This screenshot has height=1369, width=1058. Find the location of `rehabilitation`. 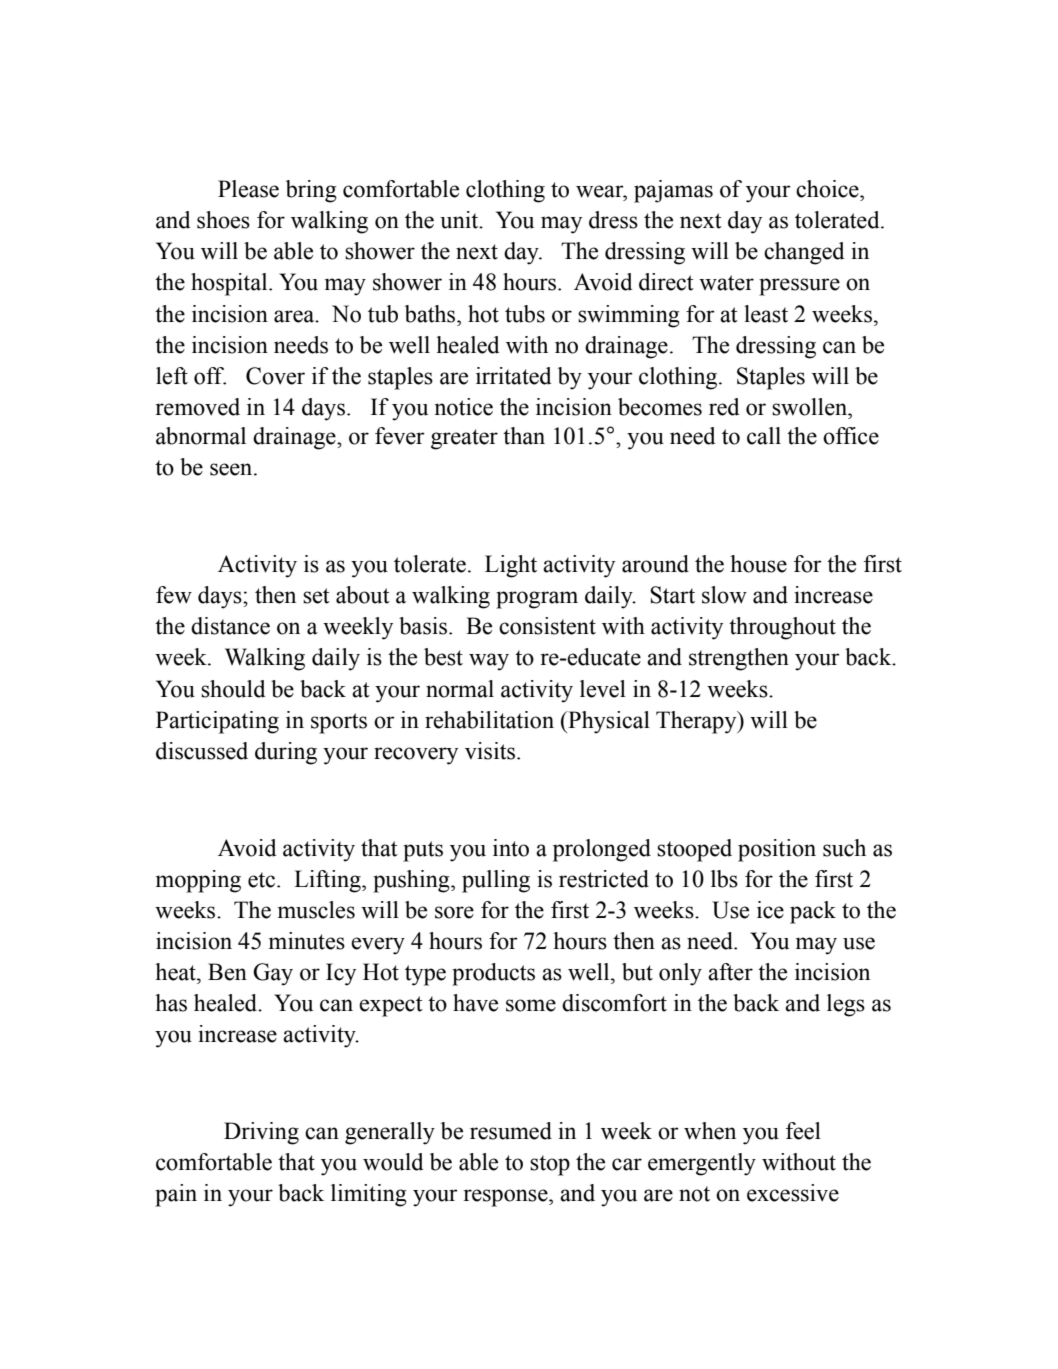

rehabilitation is located at coordinates (489, 720).
